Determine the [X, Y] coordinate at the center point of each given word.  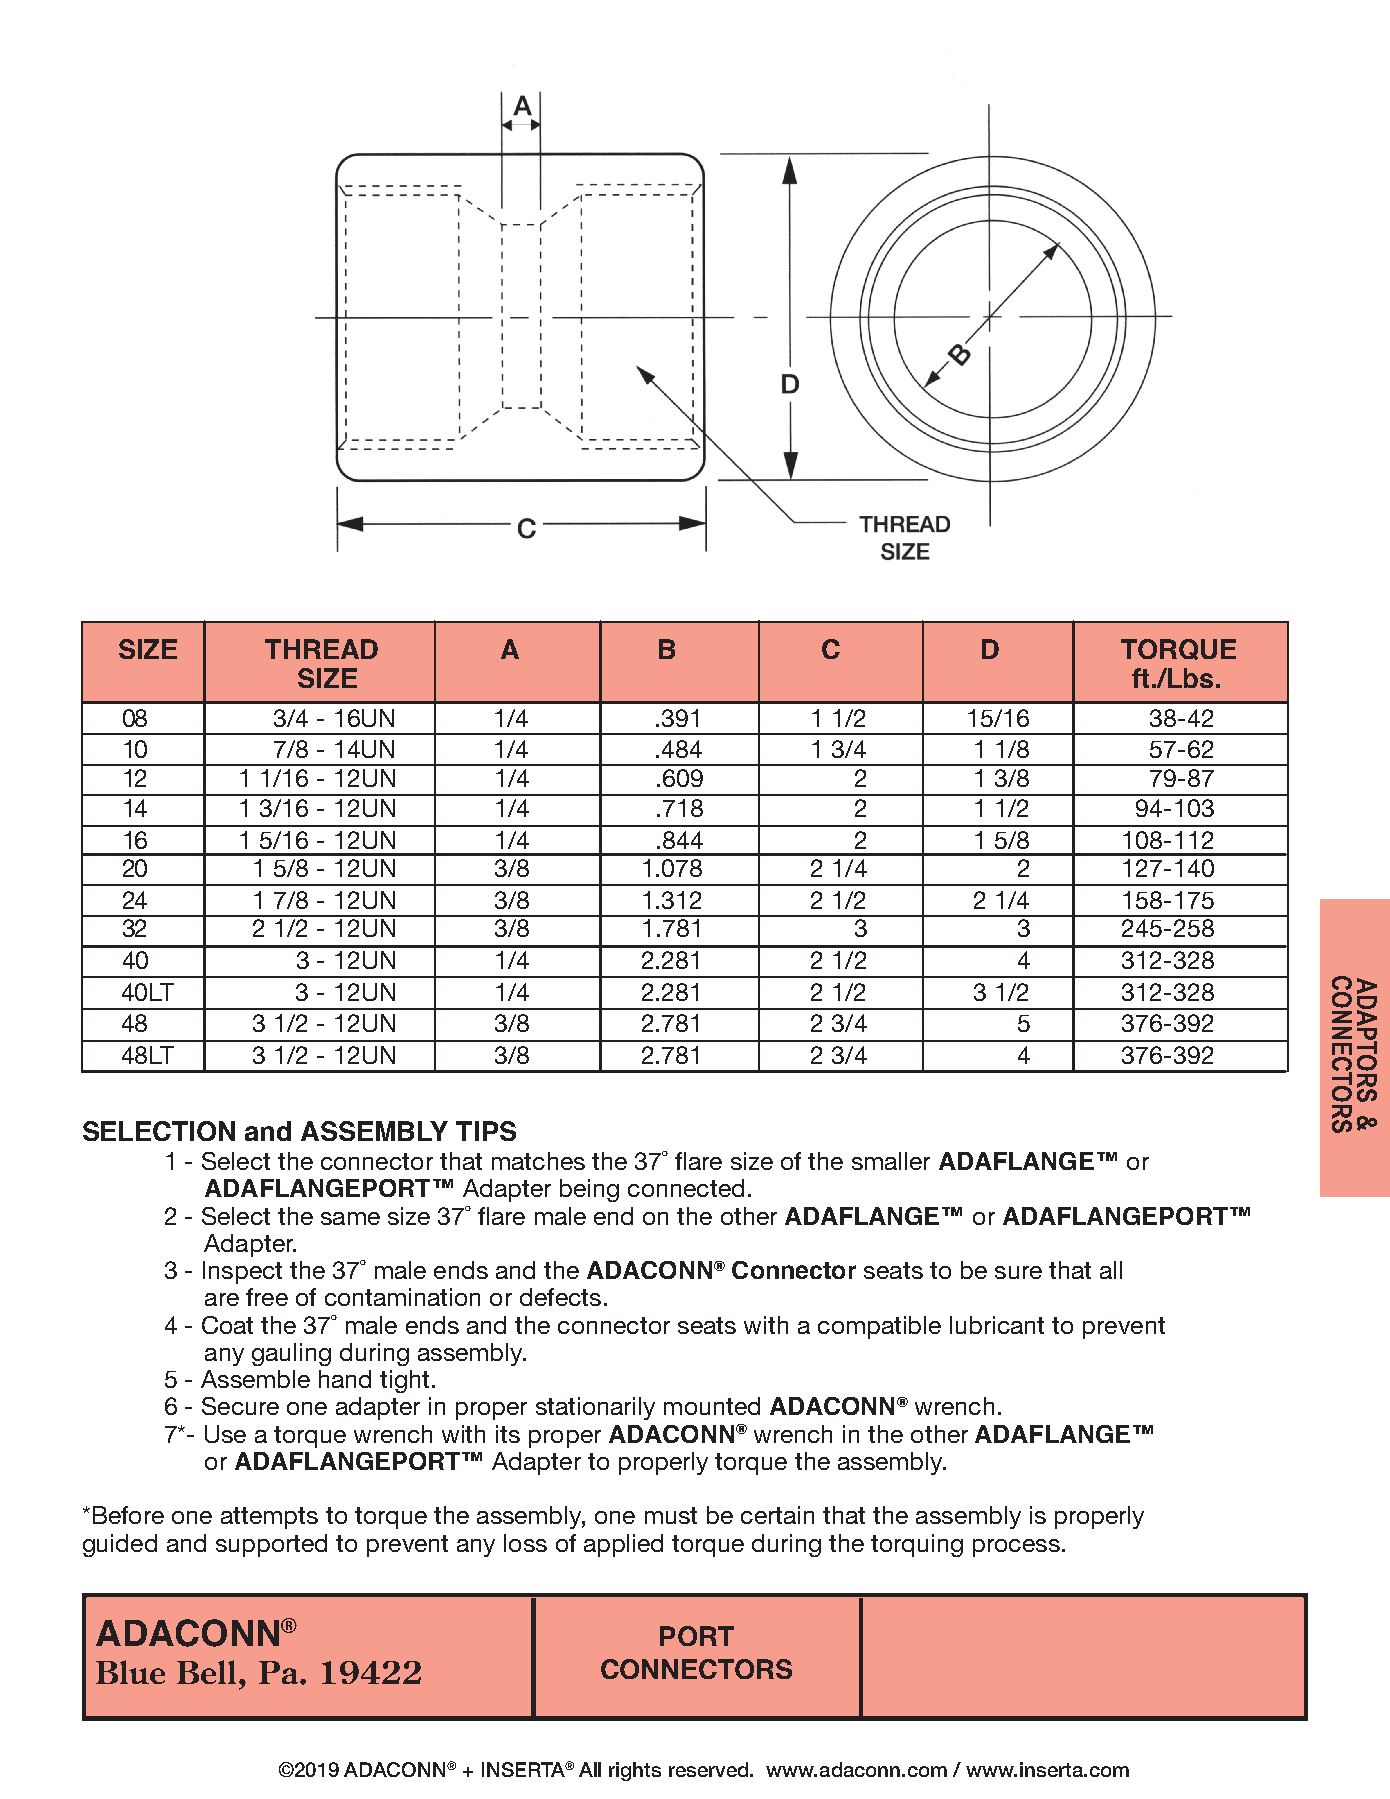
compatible [879, 1327]
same [350, 1218]
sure [1018, 1272]
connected [686, 1188]
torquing [917, 1545]
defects [560, 1297]
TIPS [486, 1131]
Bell [206, 1672]
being [589, 1190]
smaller [891, 1161]
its [508, 1434]
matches [538, 1161]
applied [623, 1545]
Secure [240, 1406]
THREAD [321, 649]
